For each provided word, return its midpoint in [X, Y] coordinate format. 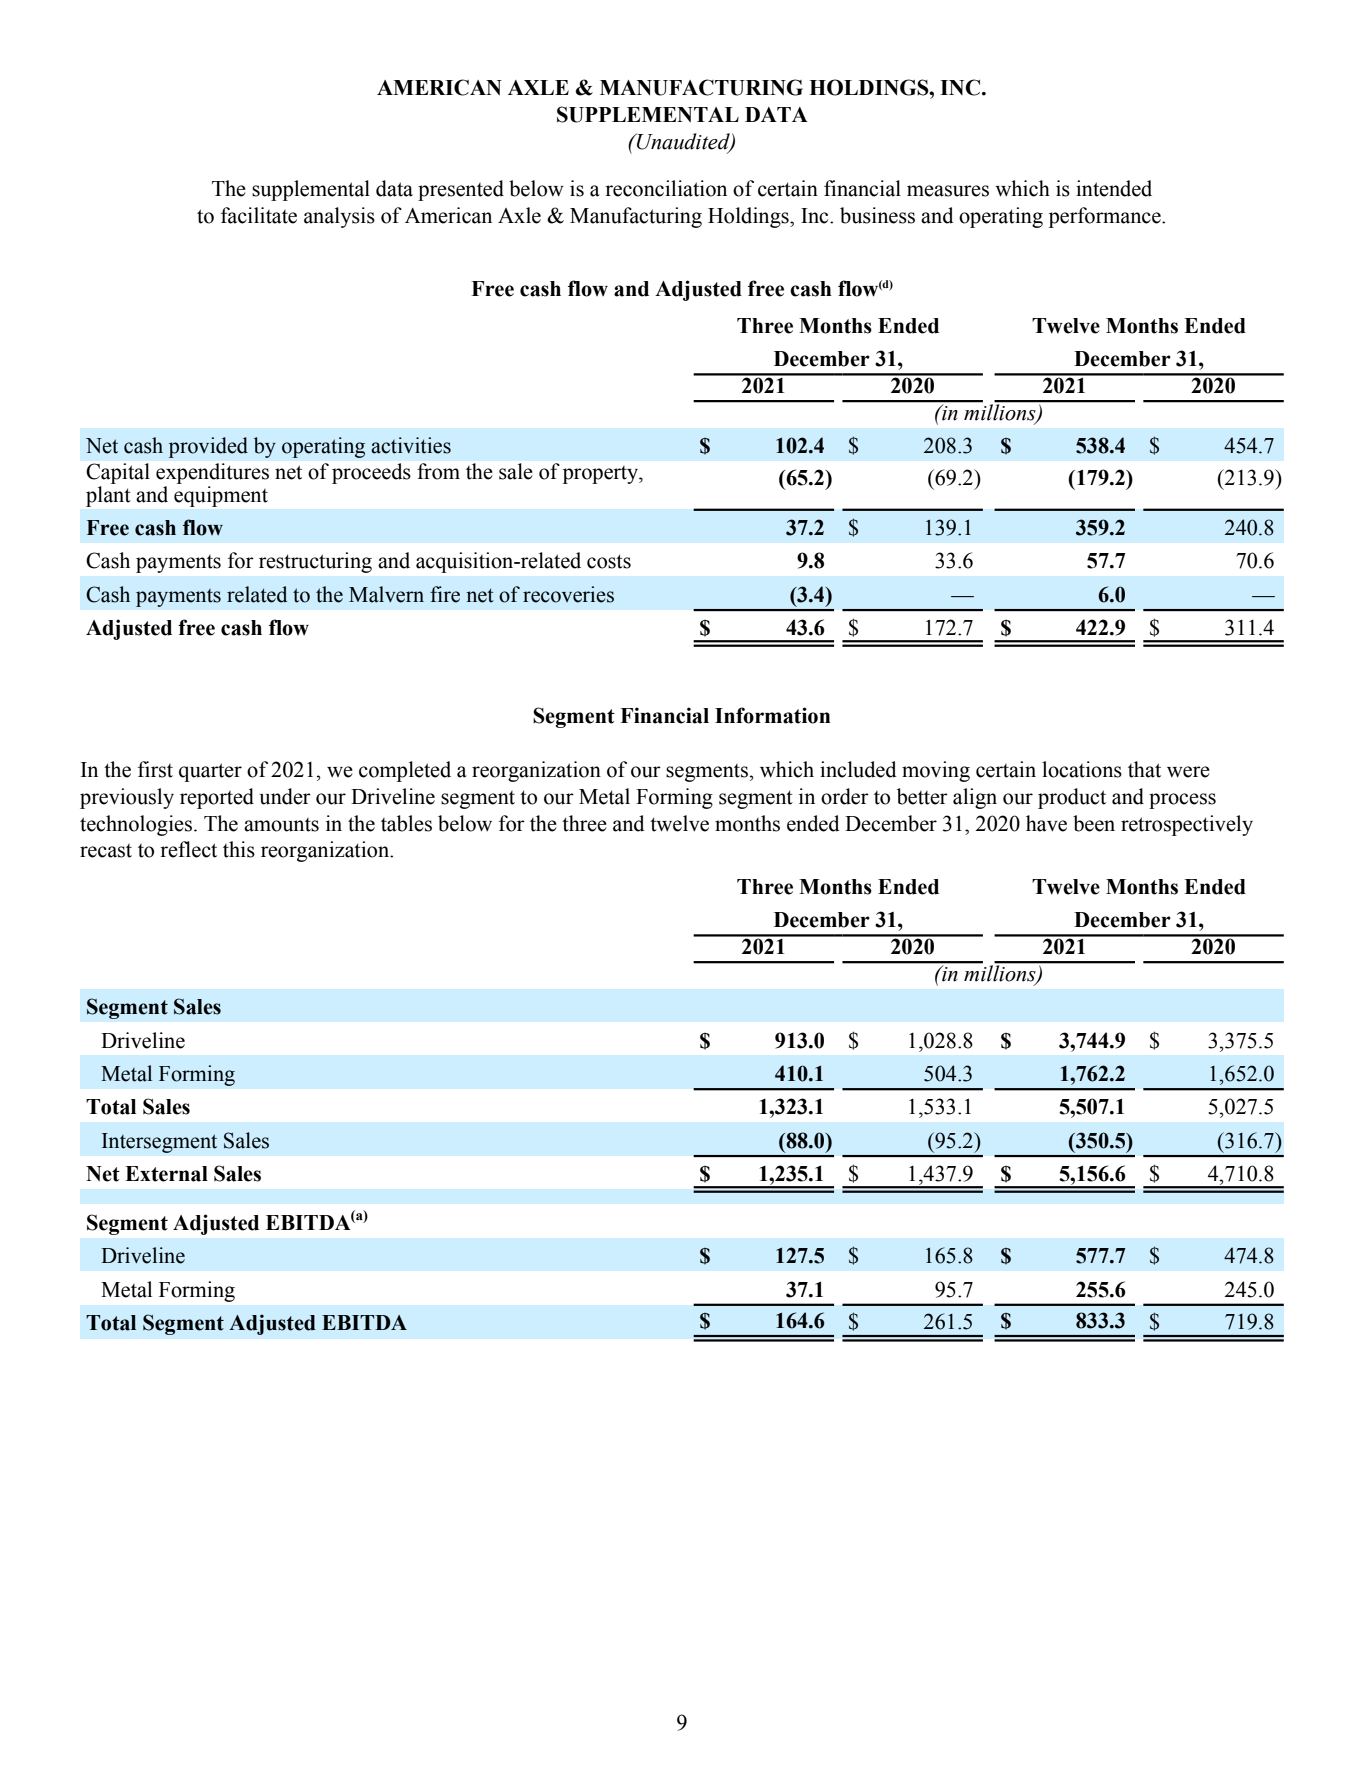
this [239, 849]
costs [609, 561]
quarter [210, 772]
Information [773, 715]
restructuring [315, 562]
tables [406, 823]
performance [1106, 217]
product [1072, 798]
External [166, 1174]
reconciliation [666, 188]
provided [208, 447]
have [1046, 823]
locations [1082, 769]
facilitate [259, 215]
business [877, 215]
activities [411, 445]
